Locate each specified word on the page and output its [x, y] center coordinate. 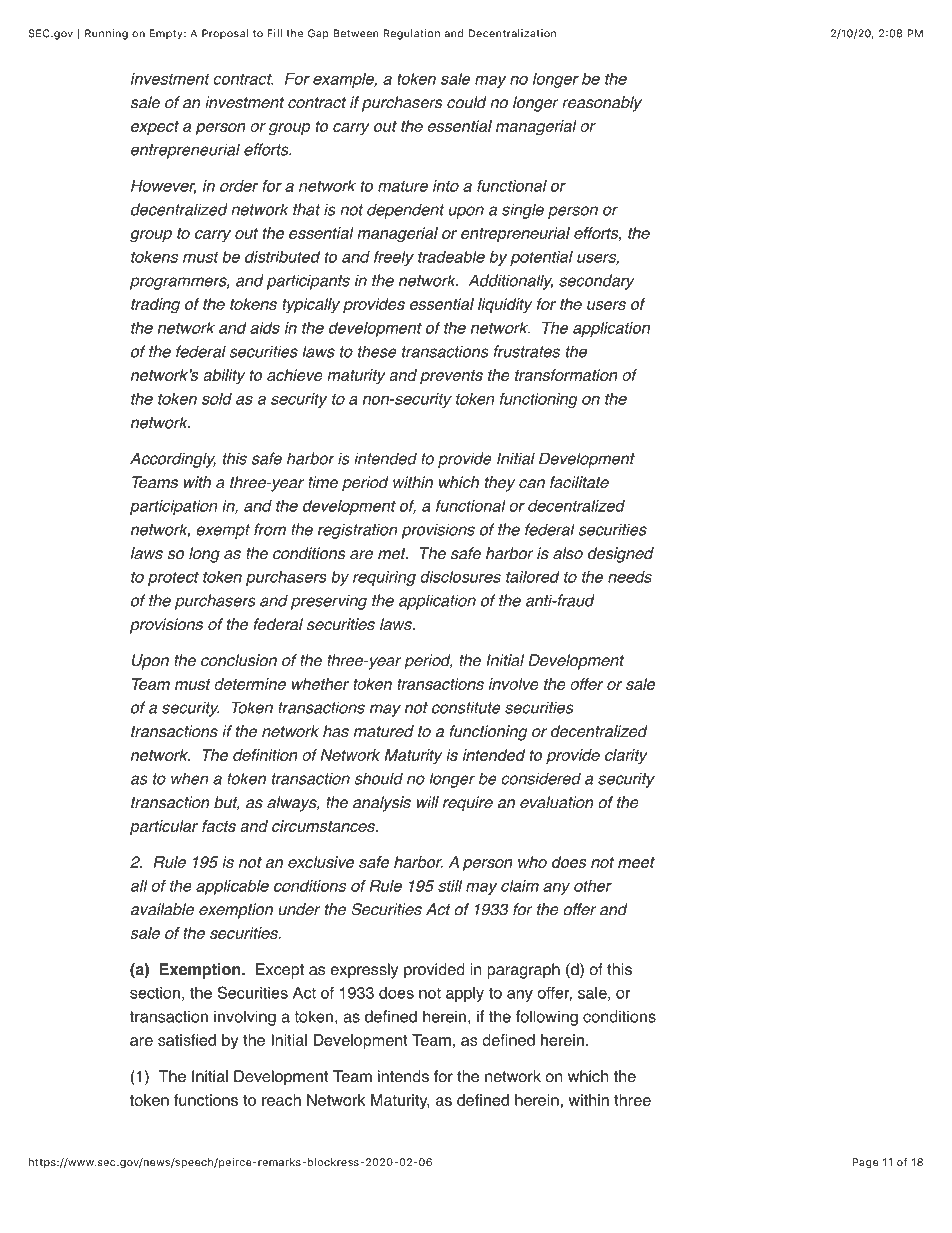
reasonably [602, 104]
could [467, 102]
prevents [451, 377]
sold [217, 399]
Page [865, 1163]
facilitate [579, 482]
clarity [626, 756]
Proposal [225, 34]
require [468, 804]
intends [403, 1076]
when [190, 778]
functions [206, 1100]
